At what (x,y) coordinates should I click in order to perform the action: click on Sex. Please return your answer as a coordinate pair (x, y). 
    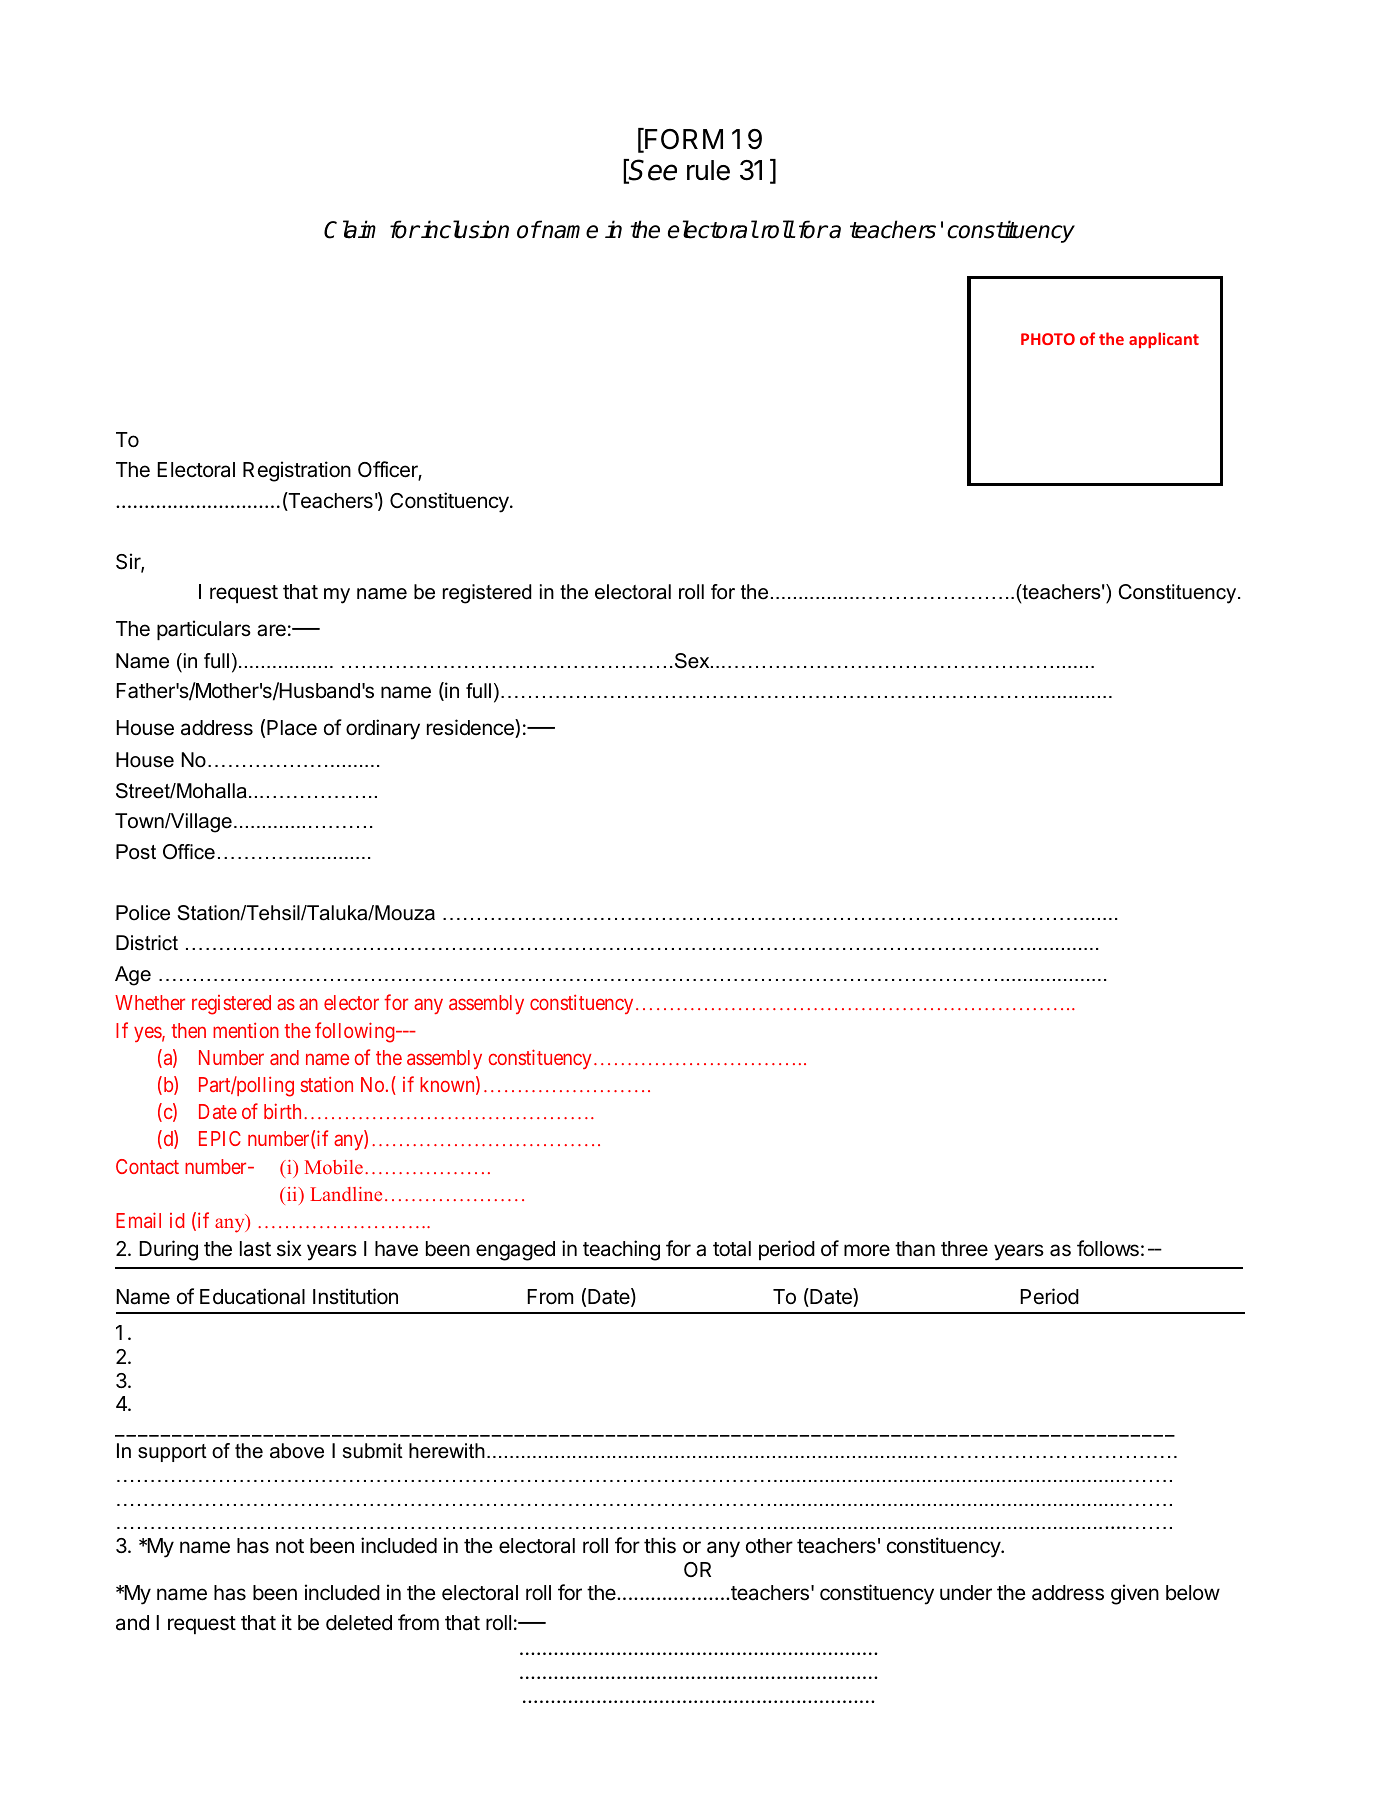
    Looking at the image, I should click on (693, 661).
